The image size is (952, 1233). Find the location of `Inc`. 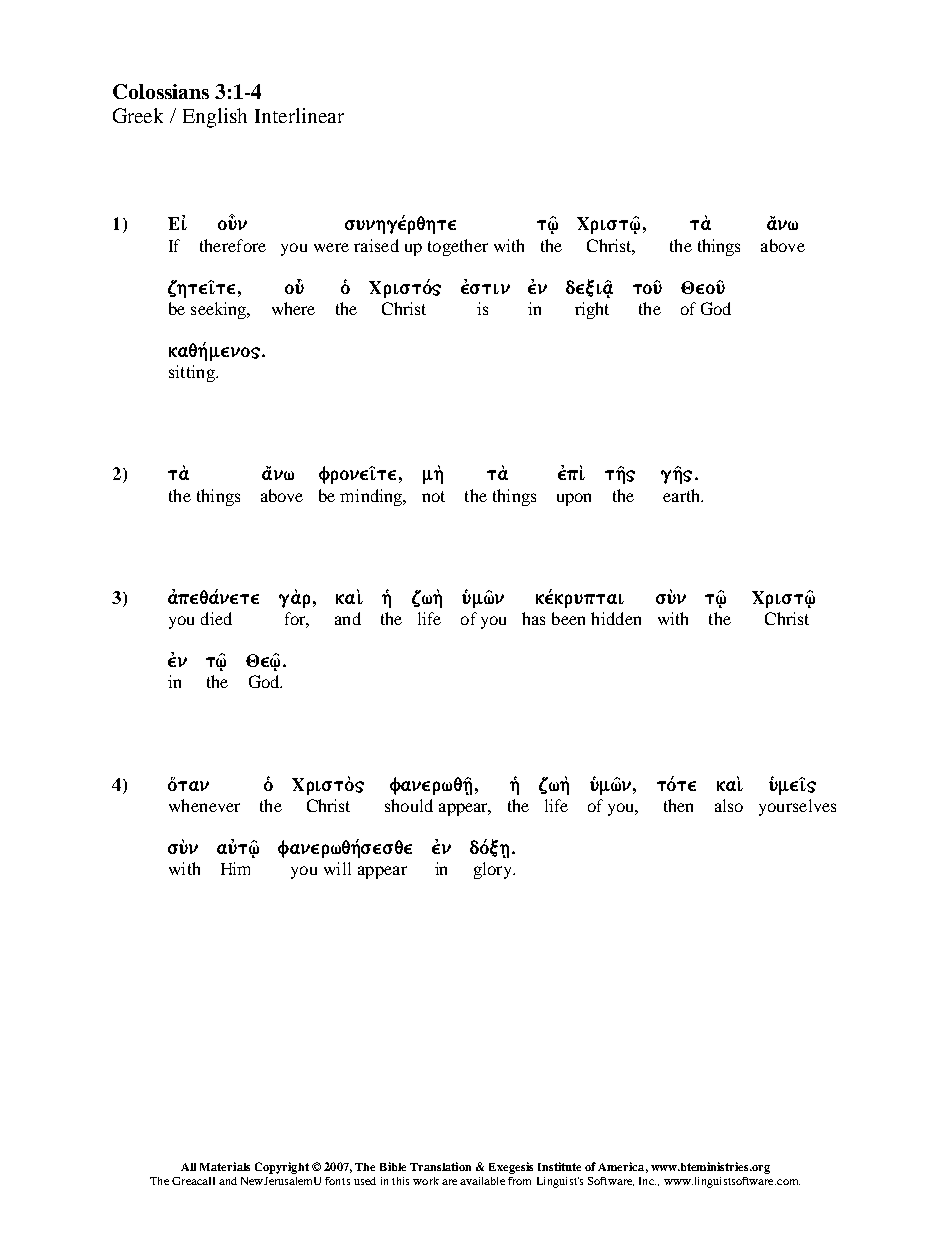

Inc is located at coordinates (647, 1181).
